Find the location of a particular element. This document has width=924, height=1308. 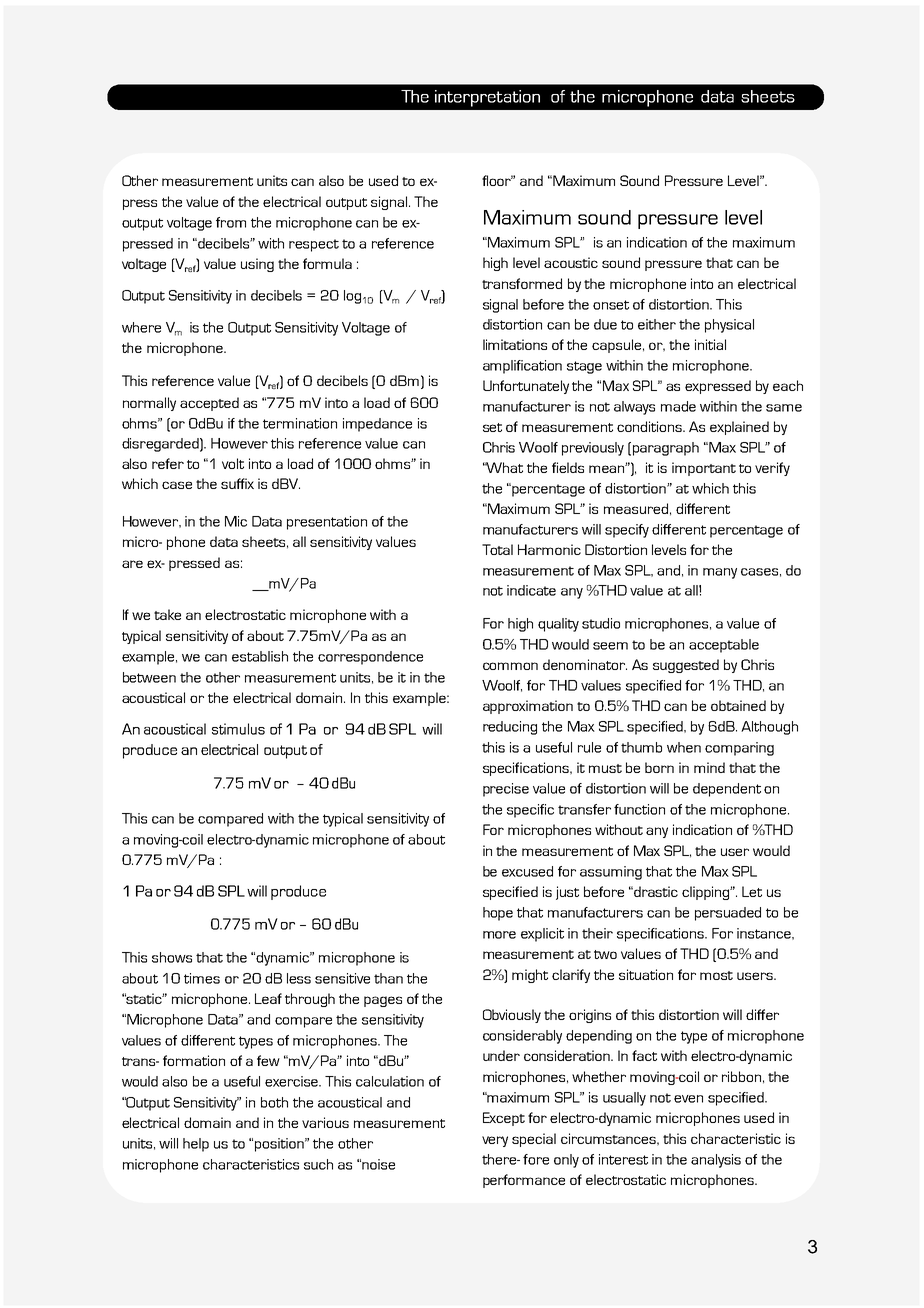

common is located at coordinates (510, 666).
